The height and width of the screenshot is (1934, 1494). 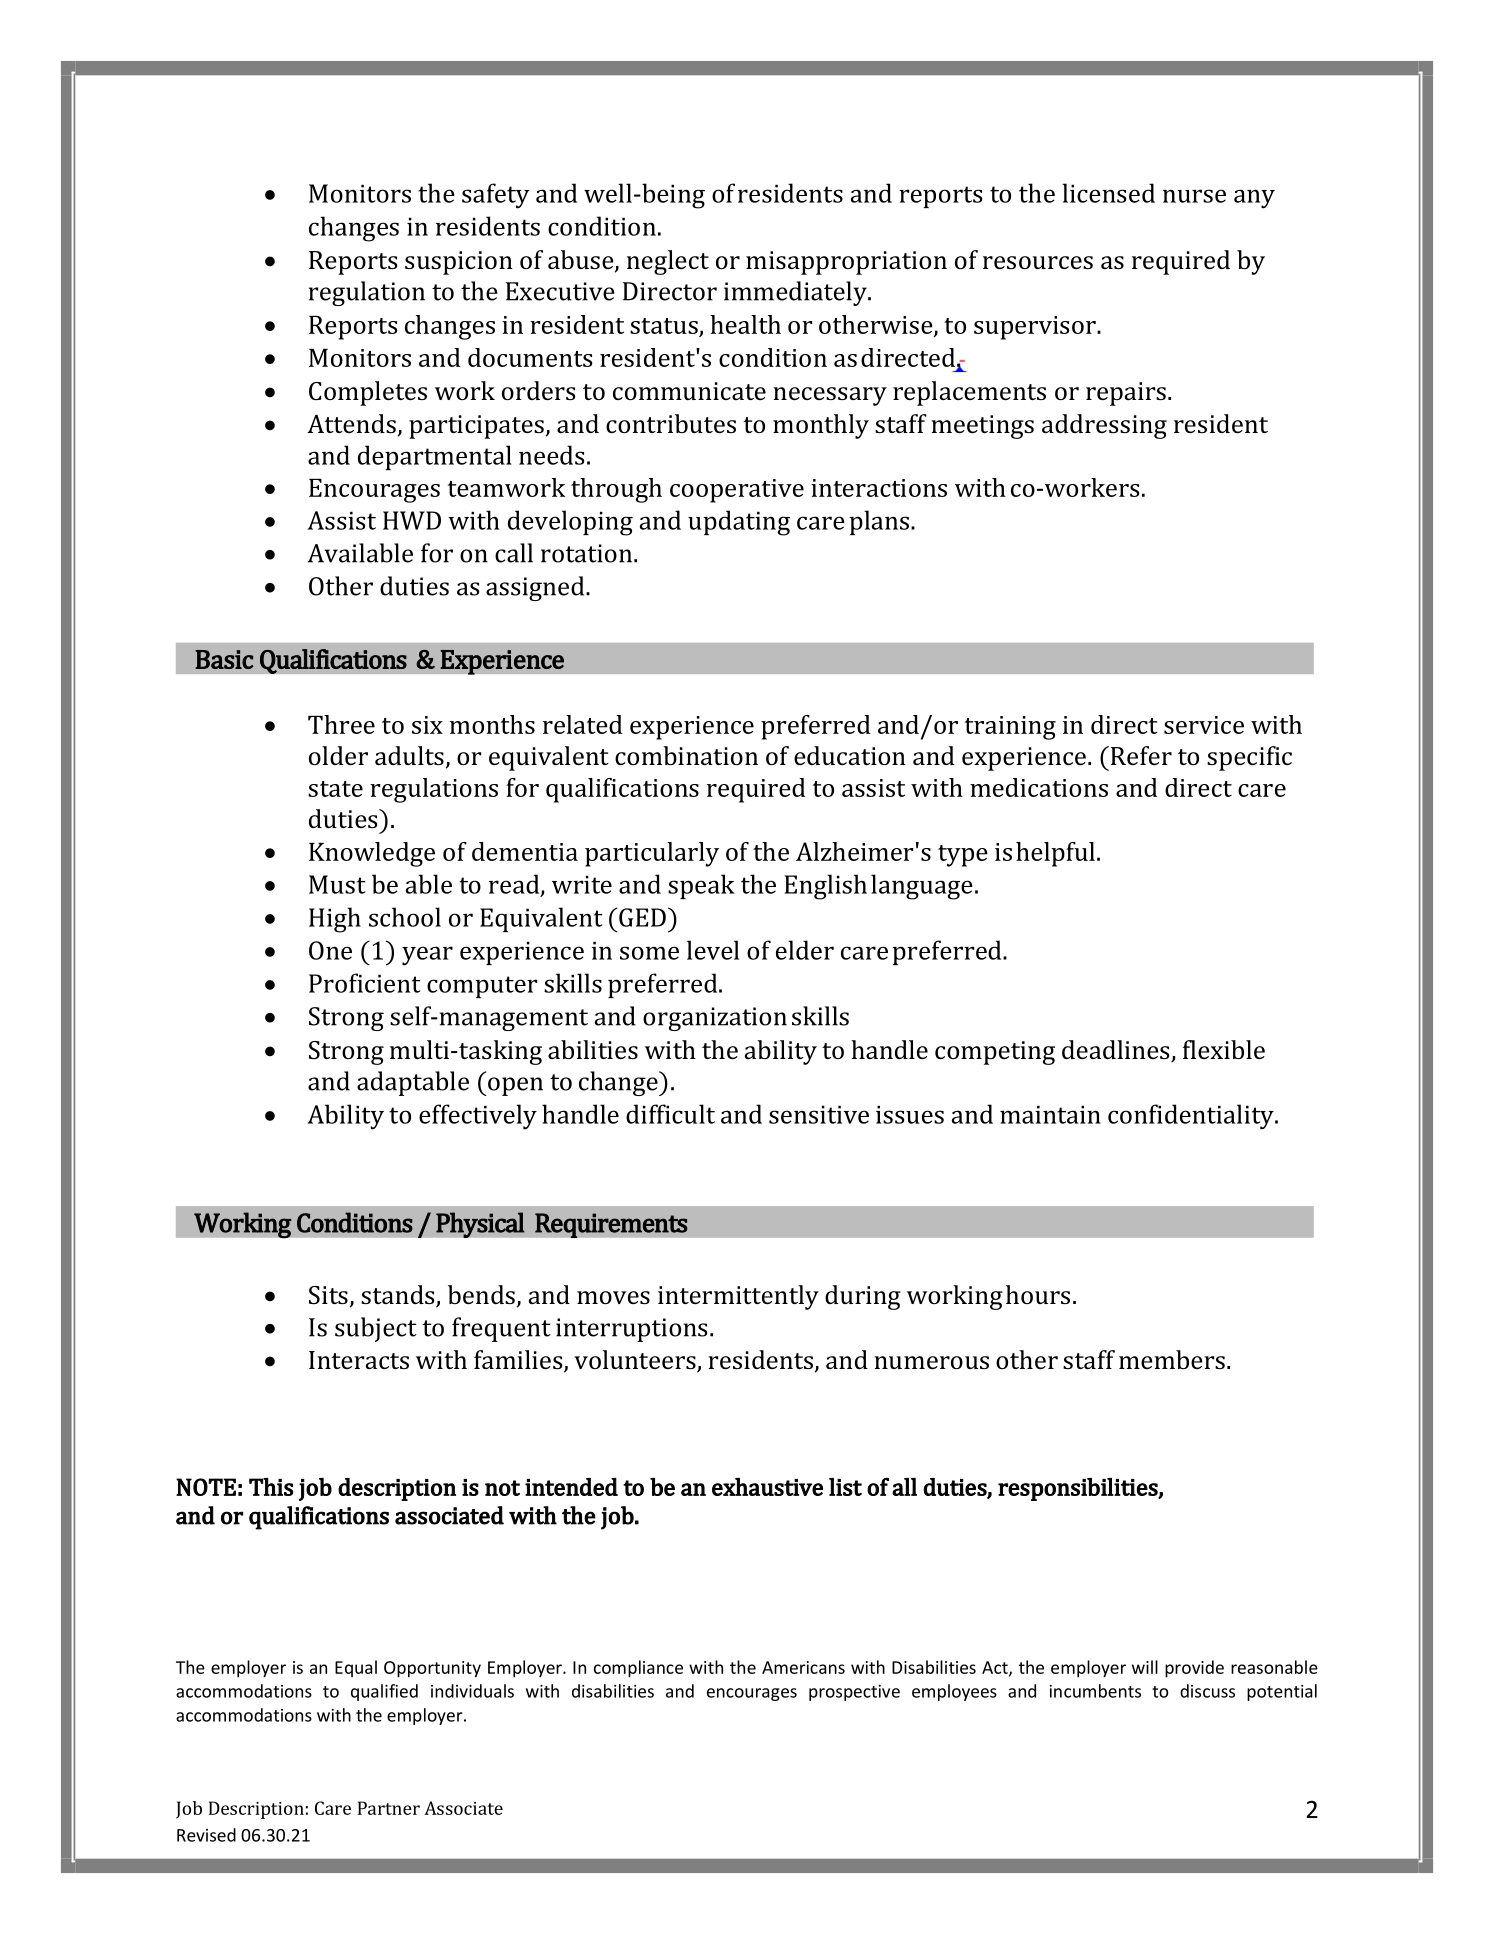 I want to click on prospective, so click(x=854, y=1693).
